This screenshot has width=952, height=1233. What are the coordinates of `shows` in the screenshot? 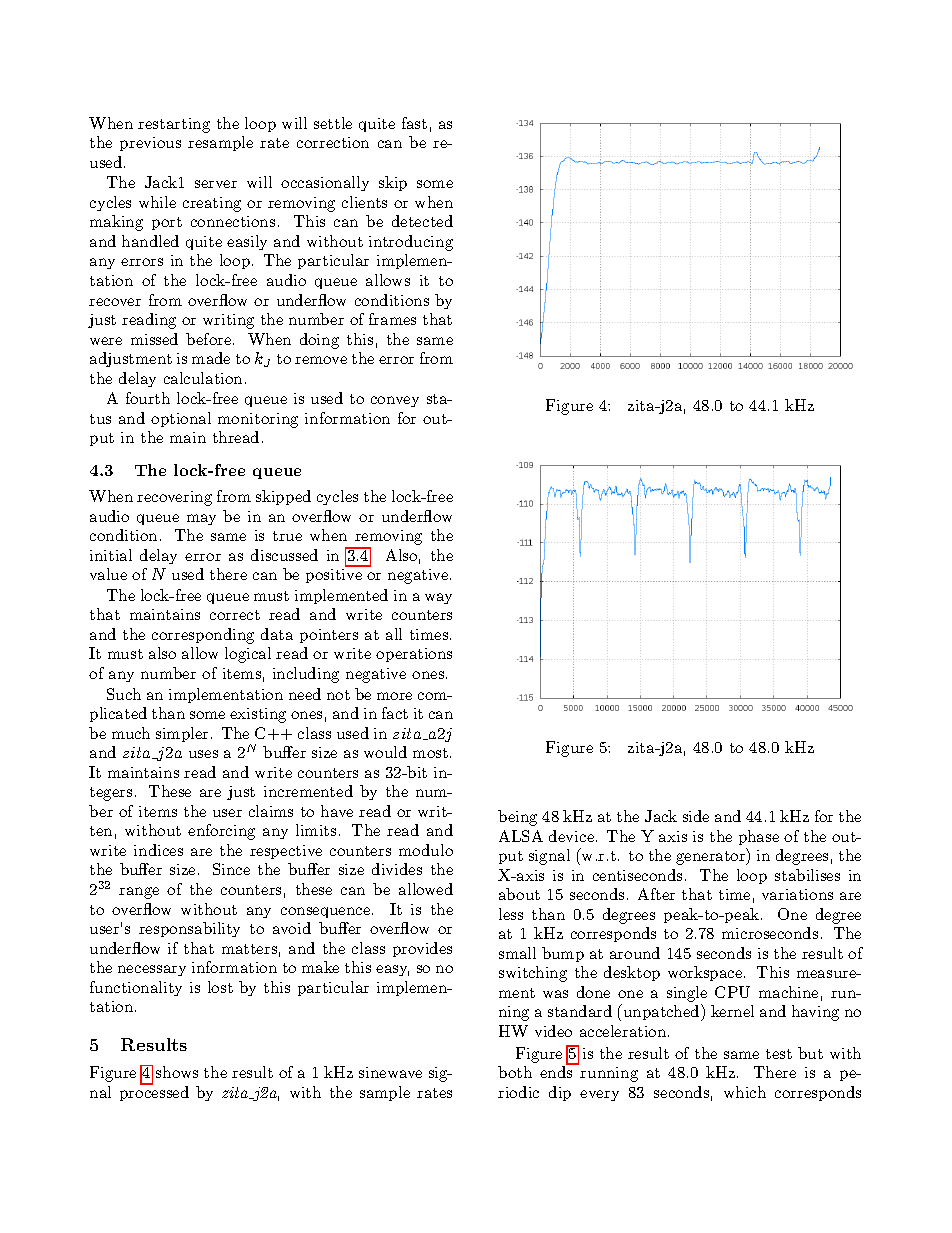 It's located at (177, 1072).
